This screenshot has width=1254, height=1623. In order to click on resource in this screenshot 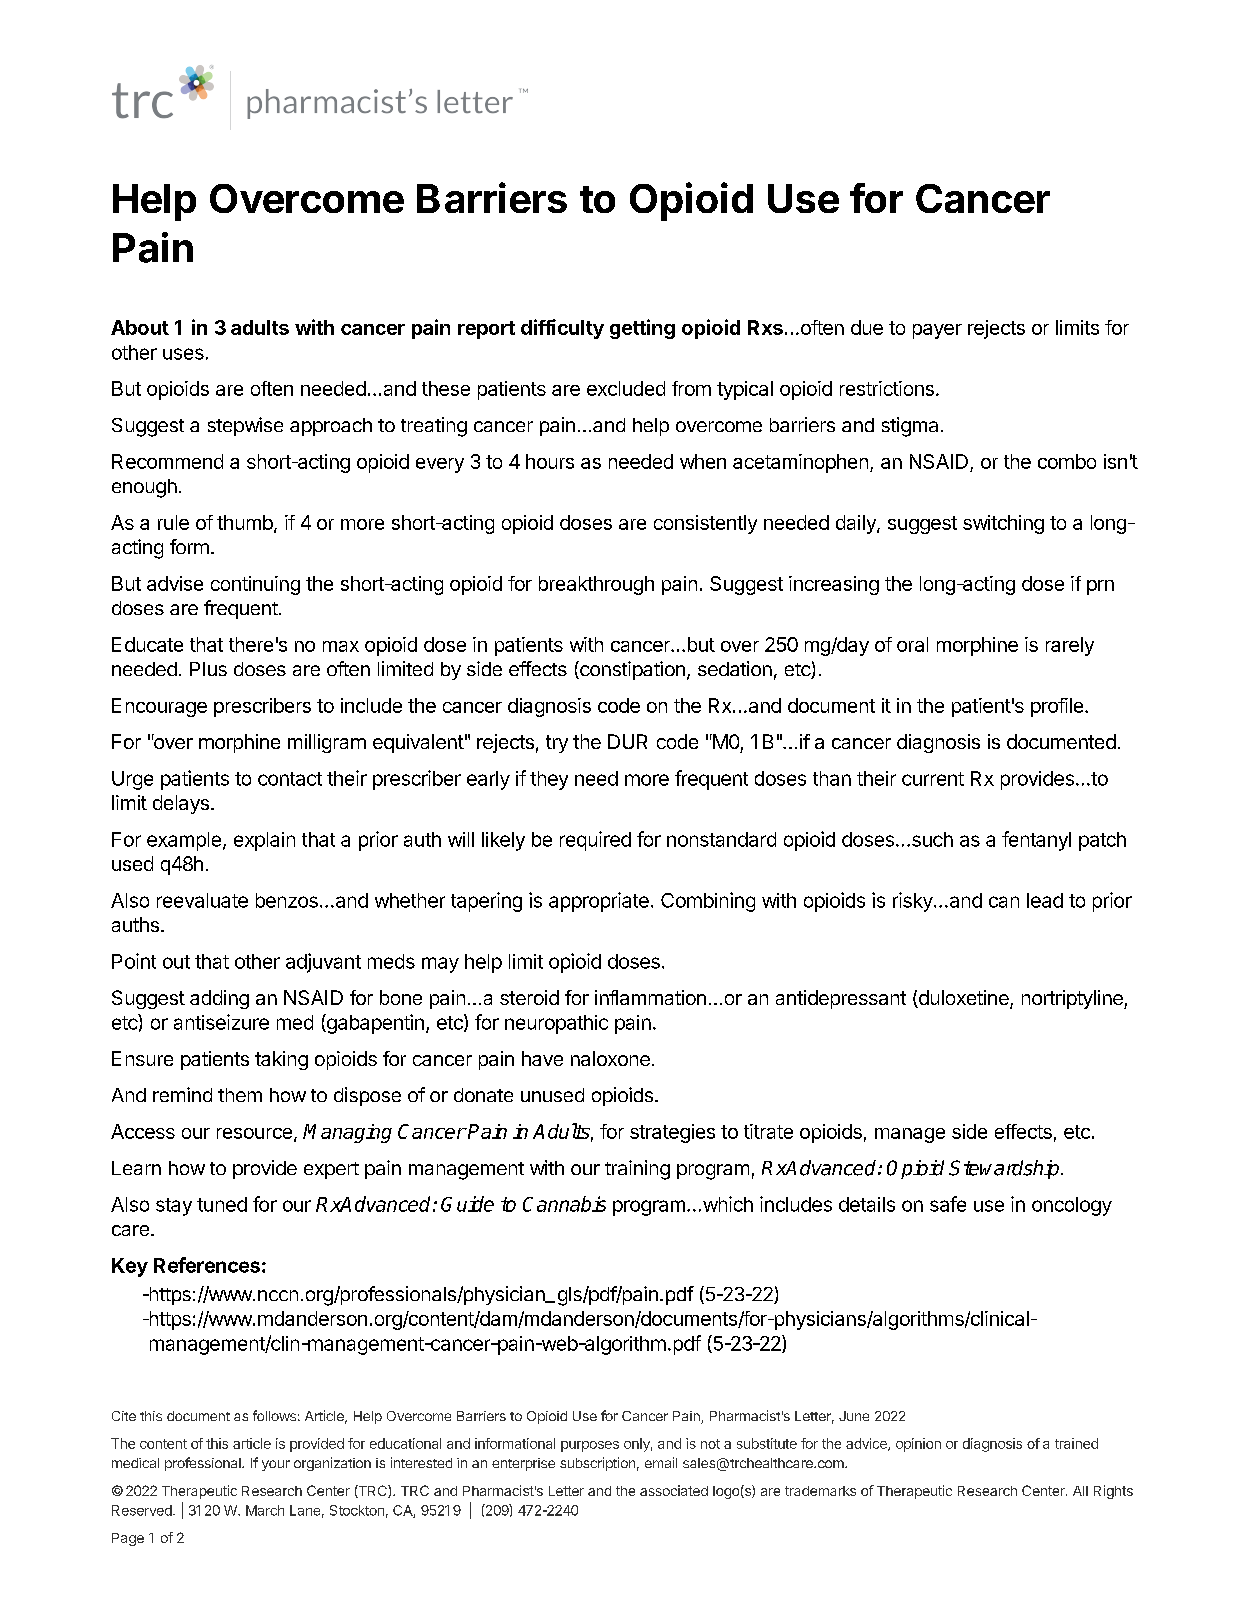, I will do `click(254, 1133)`.
